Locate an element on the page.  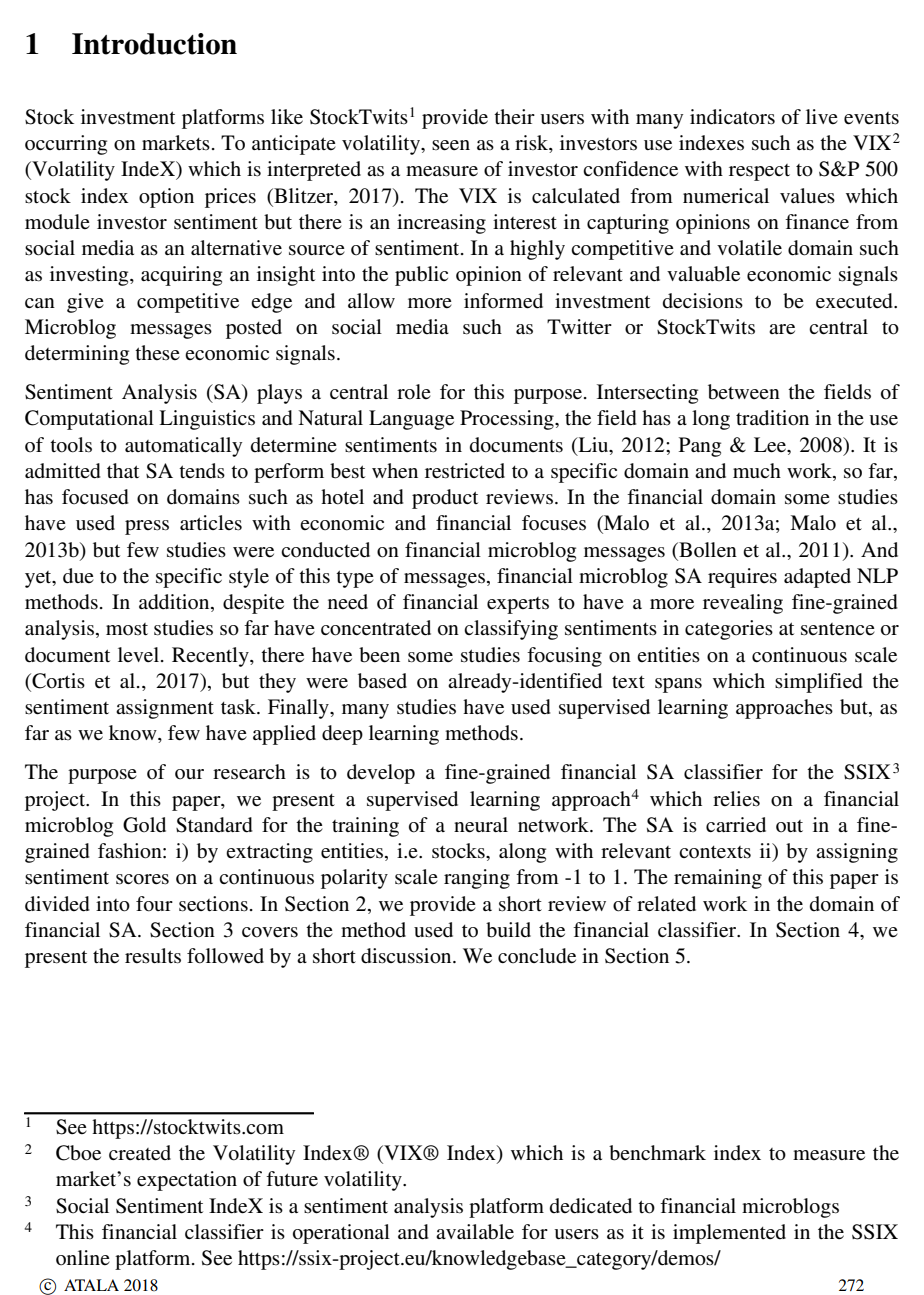
neural is located at coordinates (481, 825).
